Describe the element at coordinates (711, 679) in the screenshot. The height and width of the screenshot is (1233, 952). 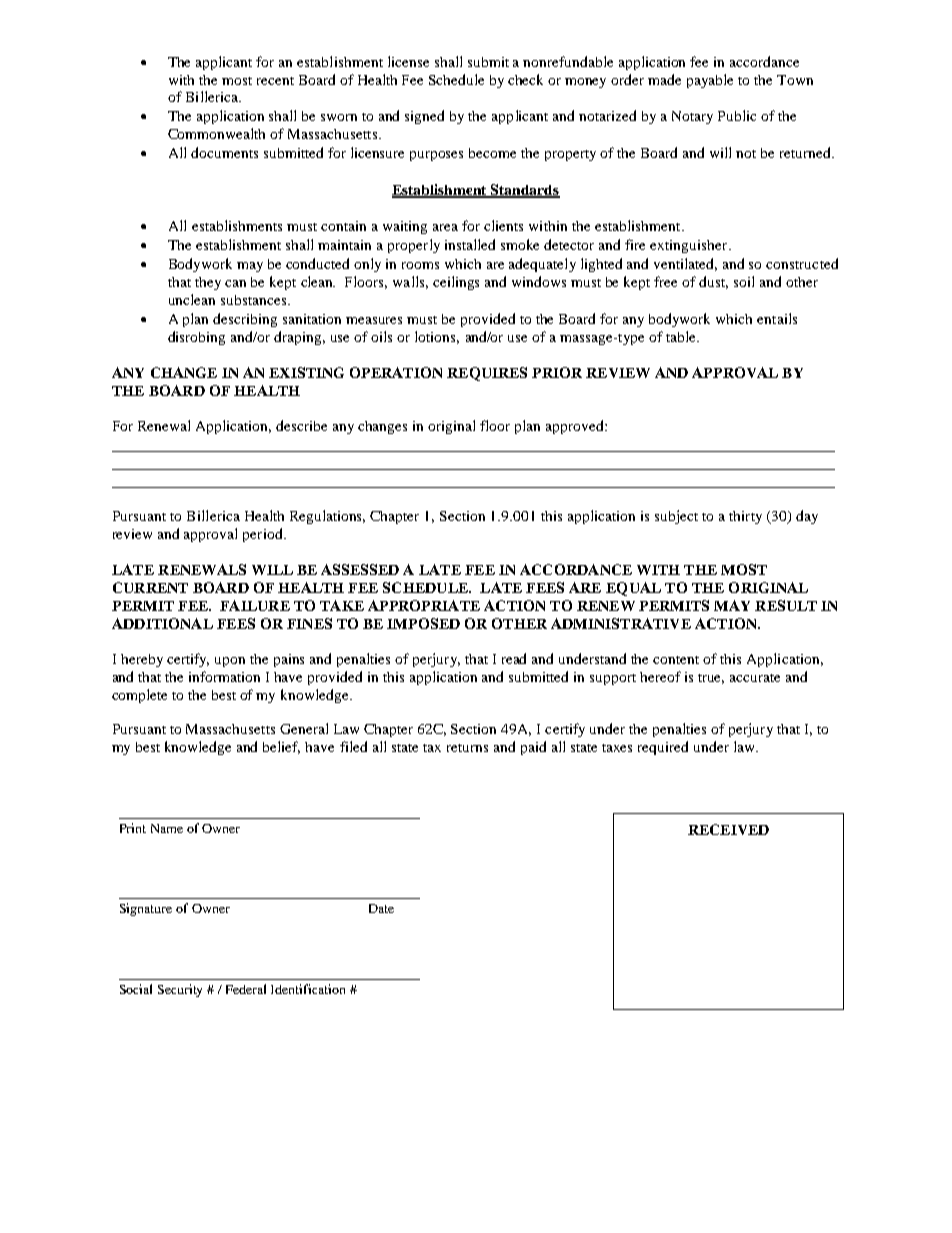
I see `true` at that location.
